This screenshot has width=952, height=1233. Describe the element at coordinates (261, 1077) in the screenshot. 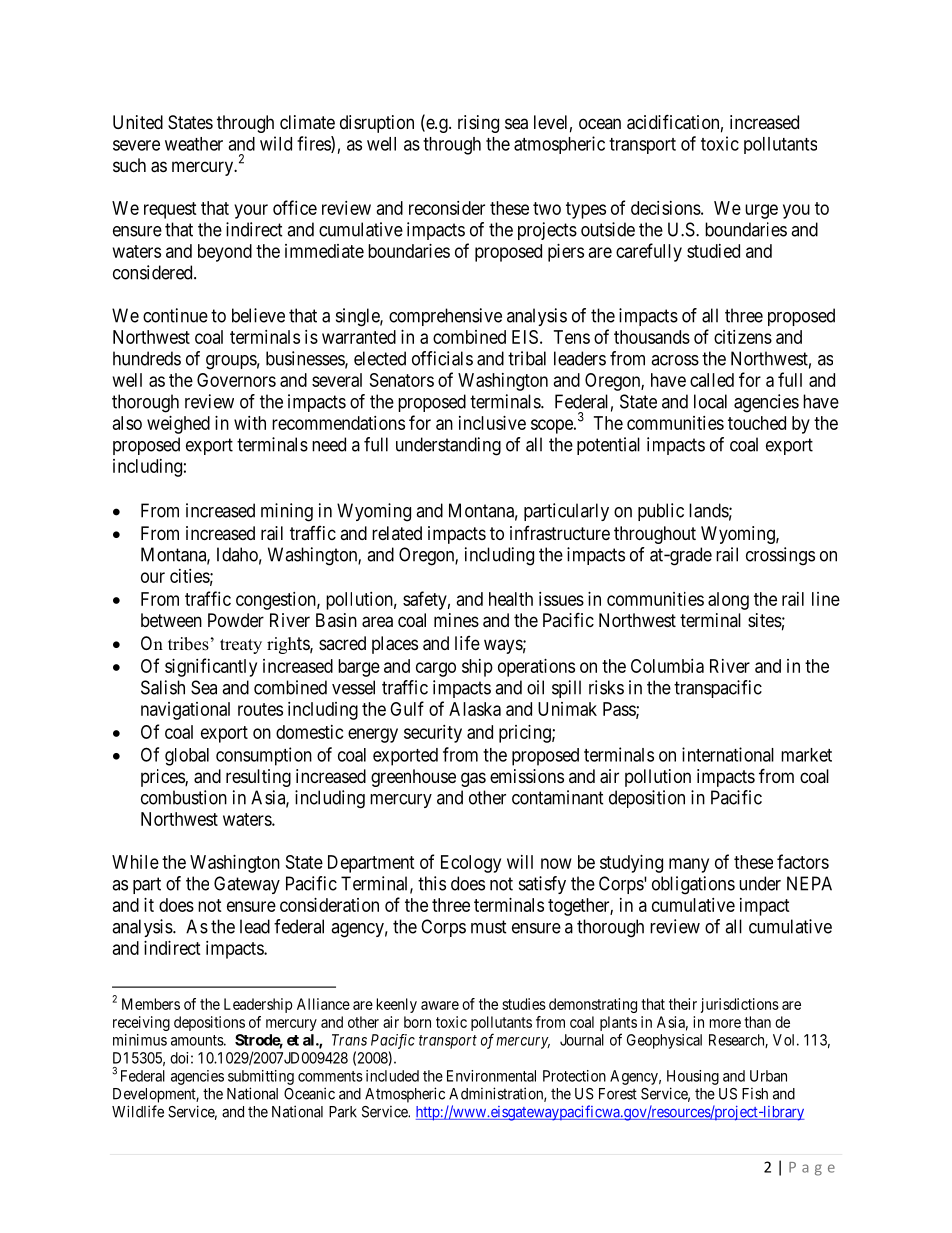

I see `submitting` at that location.
